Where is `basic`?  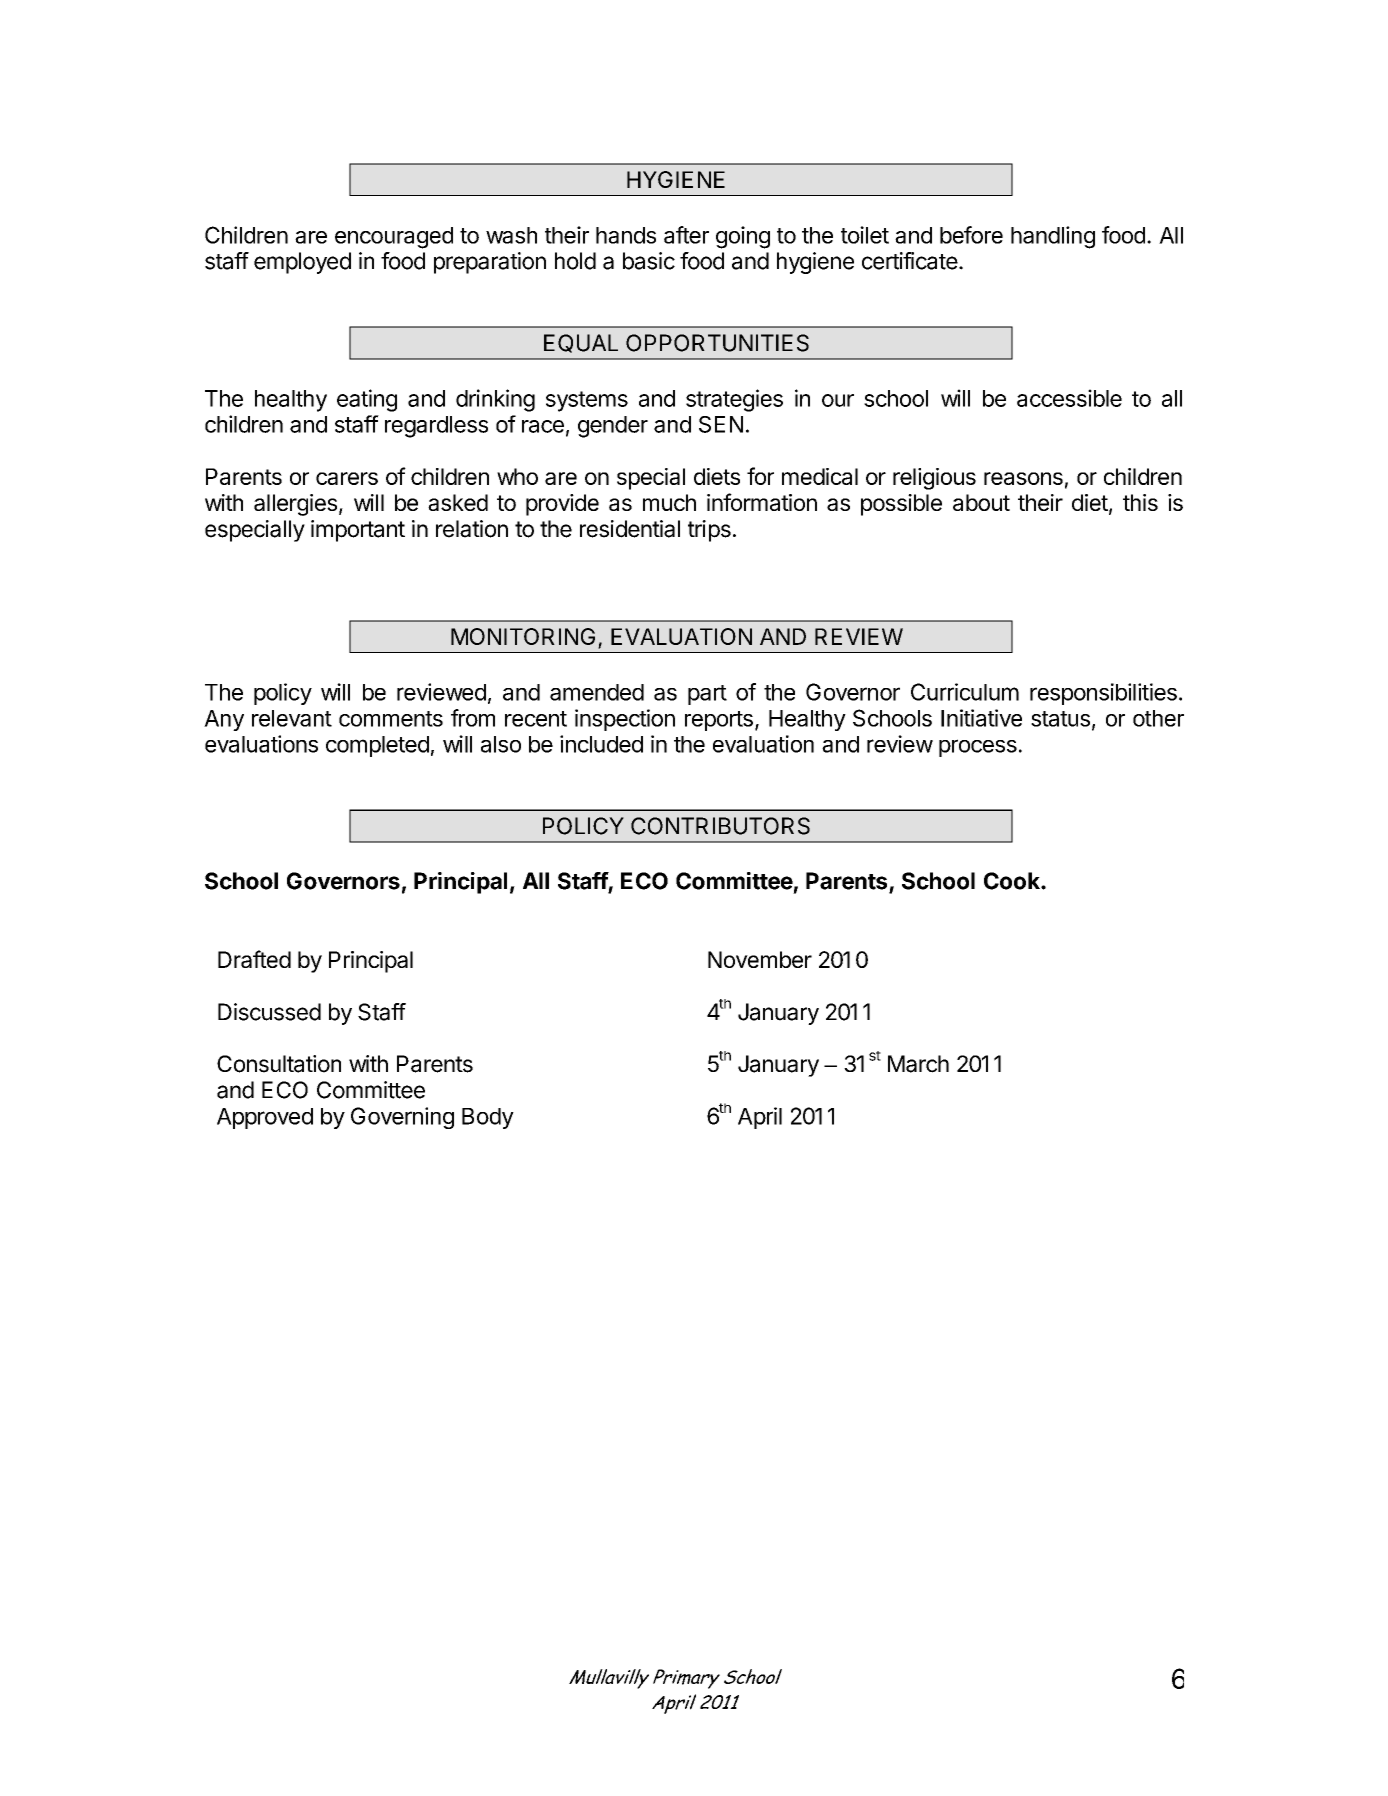 basic is located at coordinates (649, 261).
